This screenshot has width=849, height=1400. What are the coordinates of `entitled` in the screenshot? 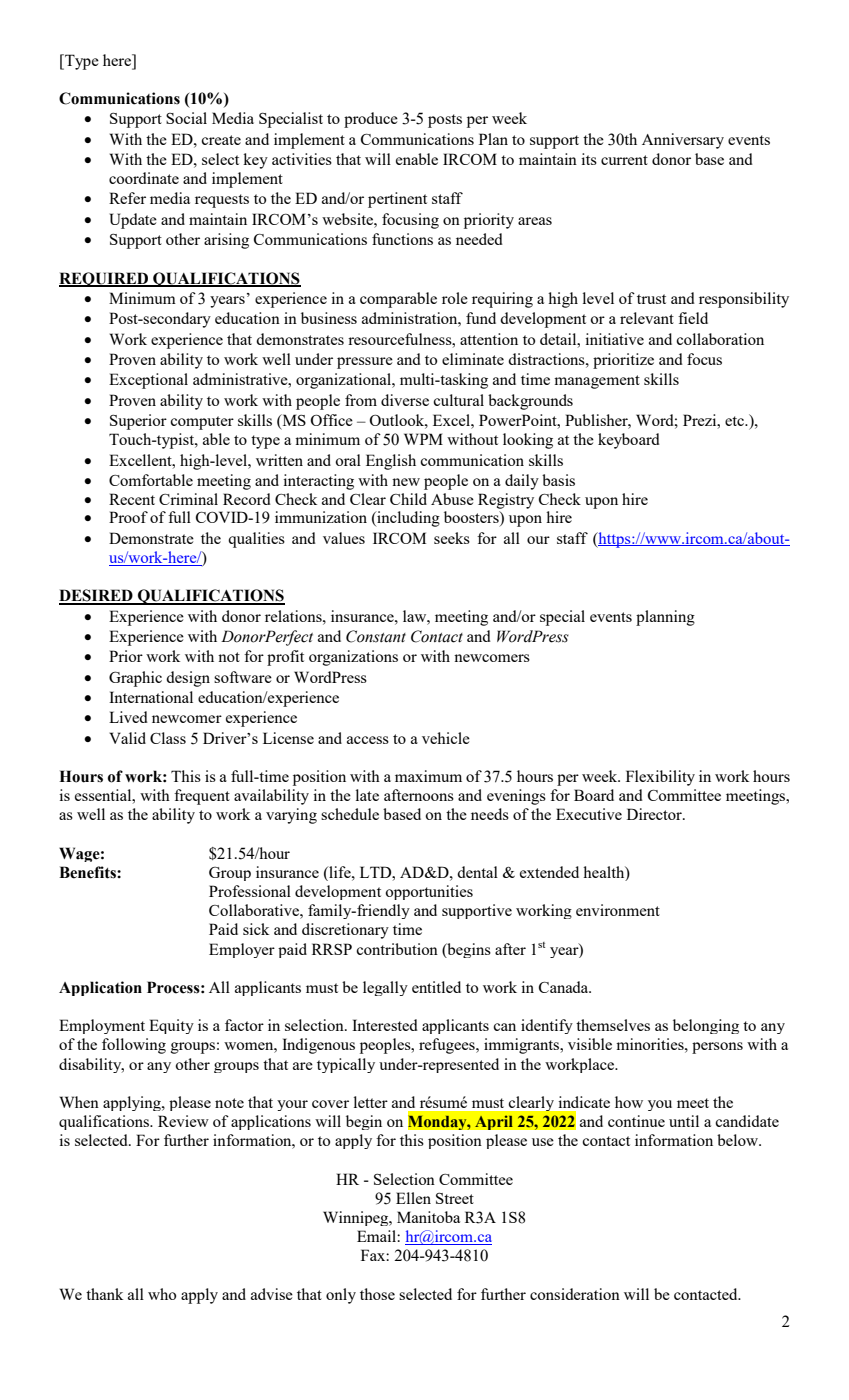 It's located at (436, 987).
